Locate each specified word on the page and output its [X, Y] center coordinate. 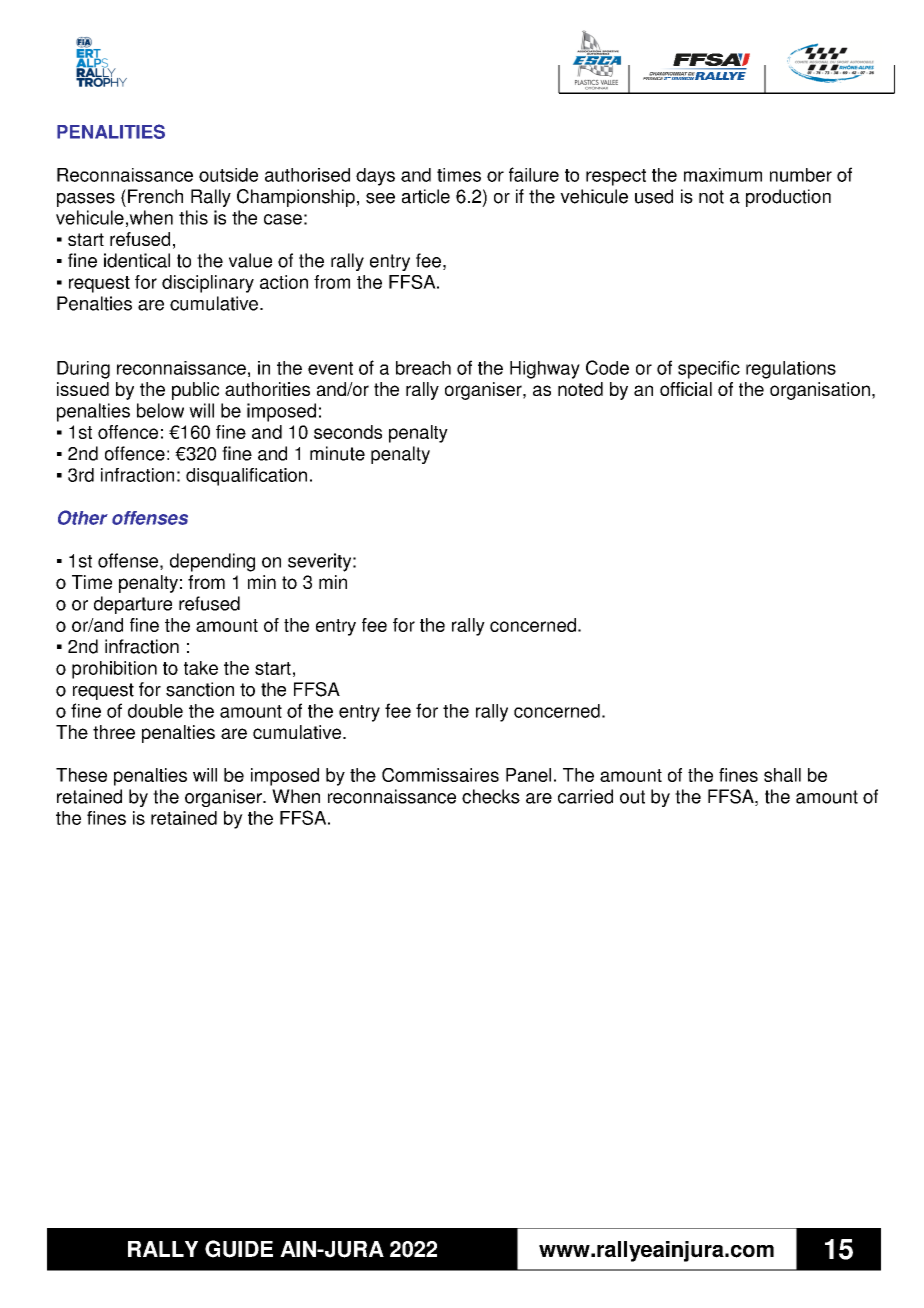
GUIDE [239, 1249]
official [686, 389]
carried [585, 796]
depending [212, 562]
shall [782, 775]
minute [337, 453]
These [81, 775]
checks [491, 796]
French [155, 196]
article [426, 196]
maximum [723, 175]
